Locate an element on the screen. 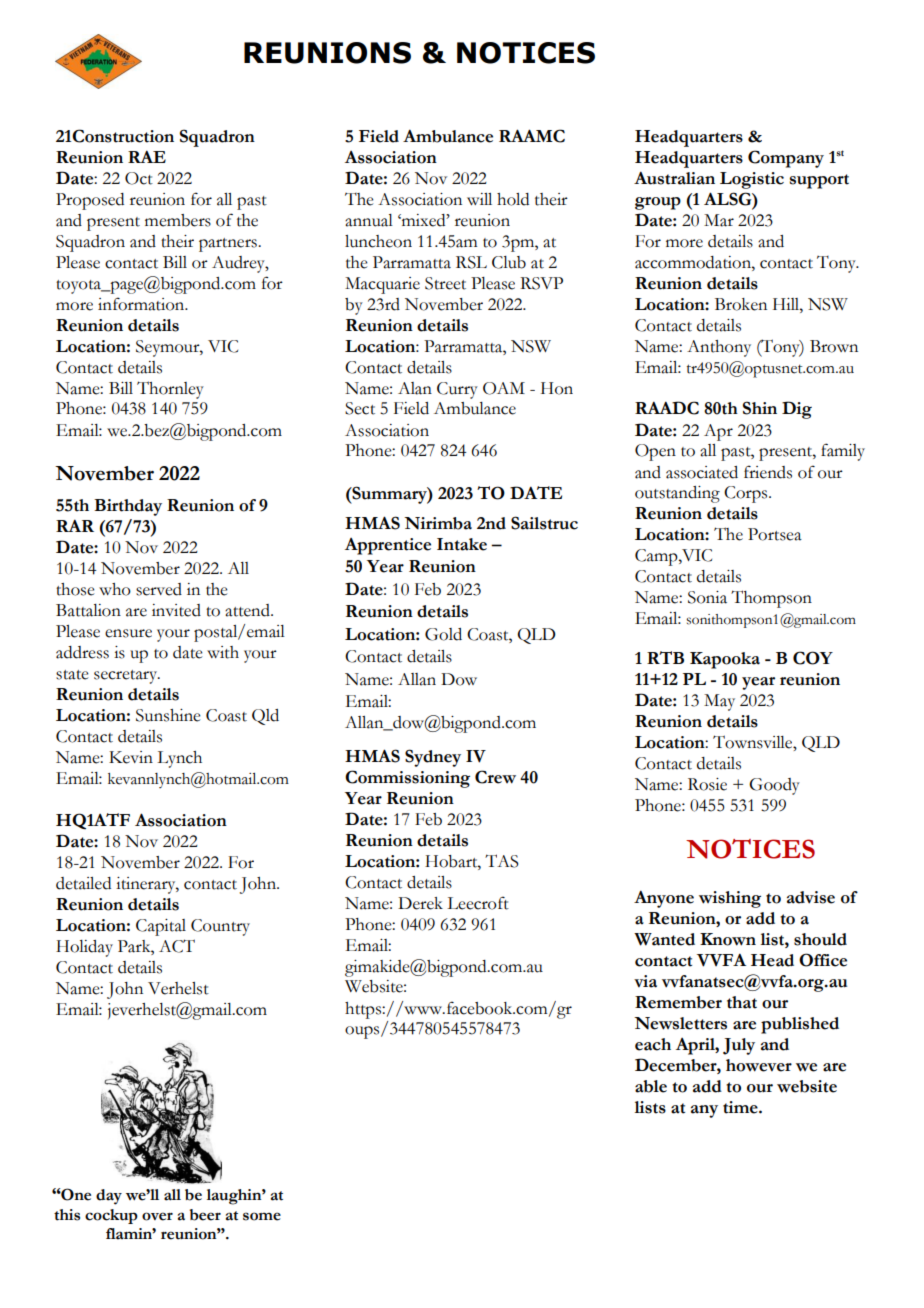  Logistic is located at coordinates (752, 180).
